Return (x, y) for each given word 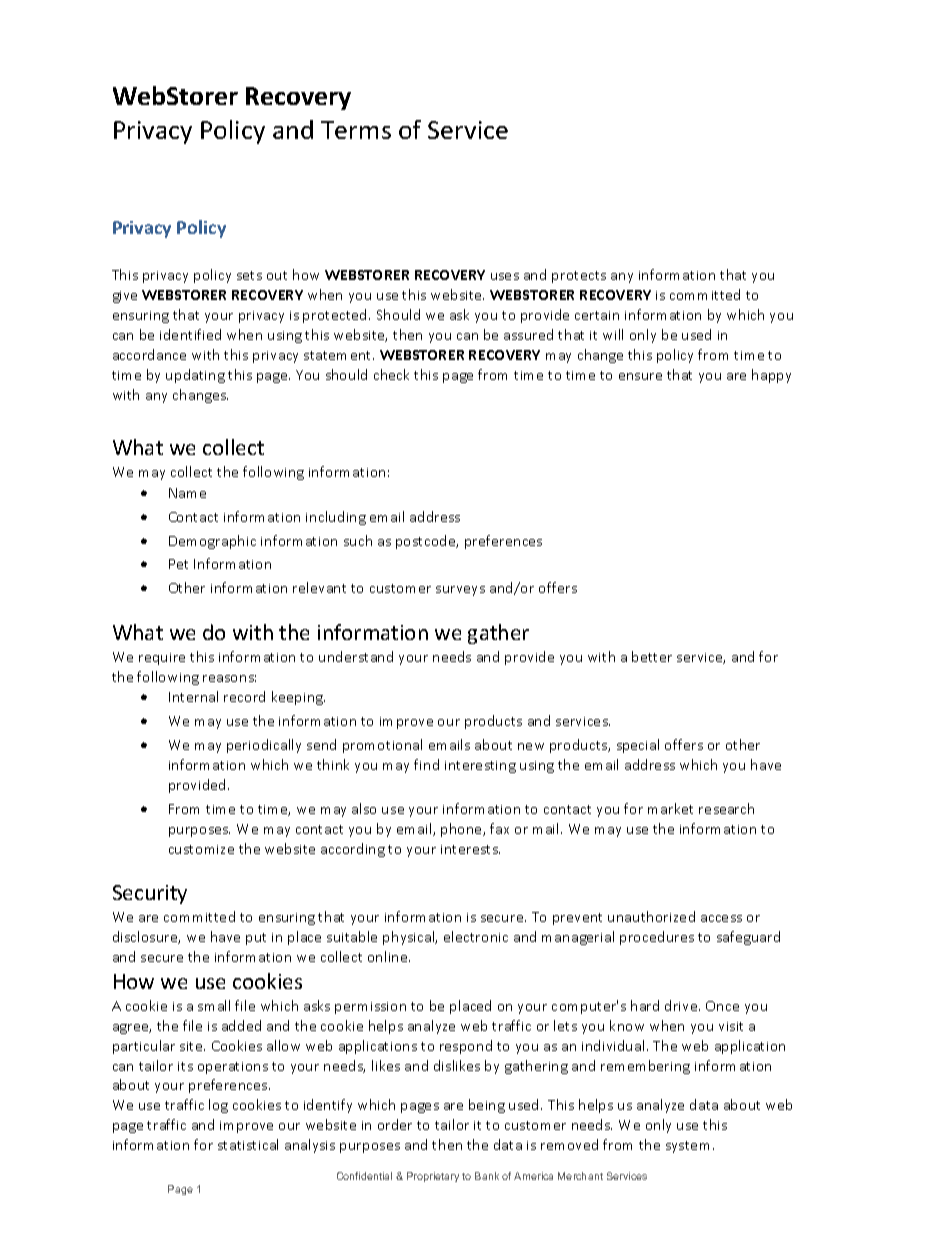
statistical (248, 1144)
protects (579, 277)
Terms (356, 130)
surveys (460, 591)
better (652, 656)
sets (249, 275)
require (162, 659)
